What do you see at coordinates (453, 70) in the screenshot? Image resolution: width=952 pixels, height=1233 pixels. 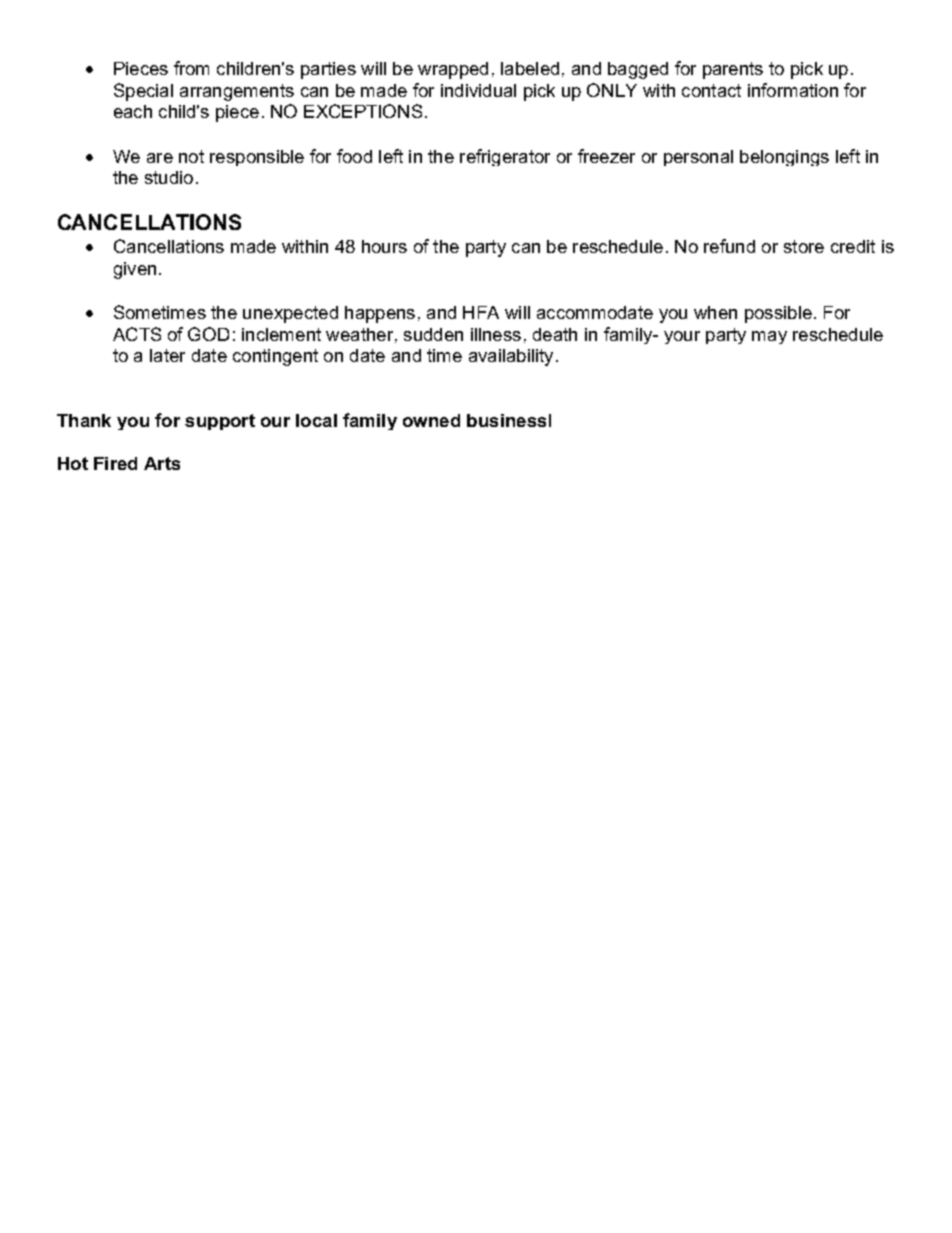 I see `wrapped` at bounding box center [453, 70].
